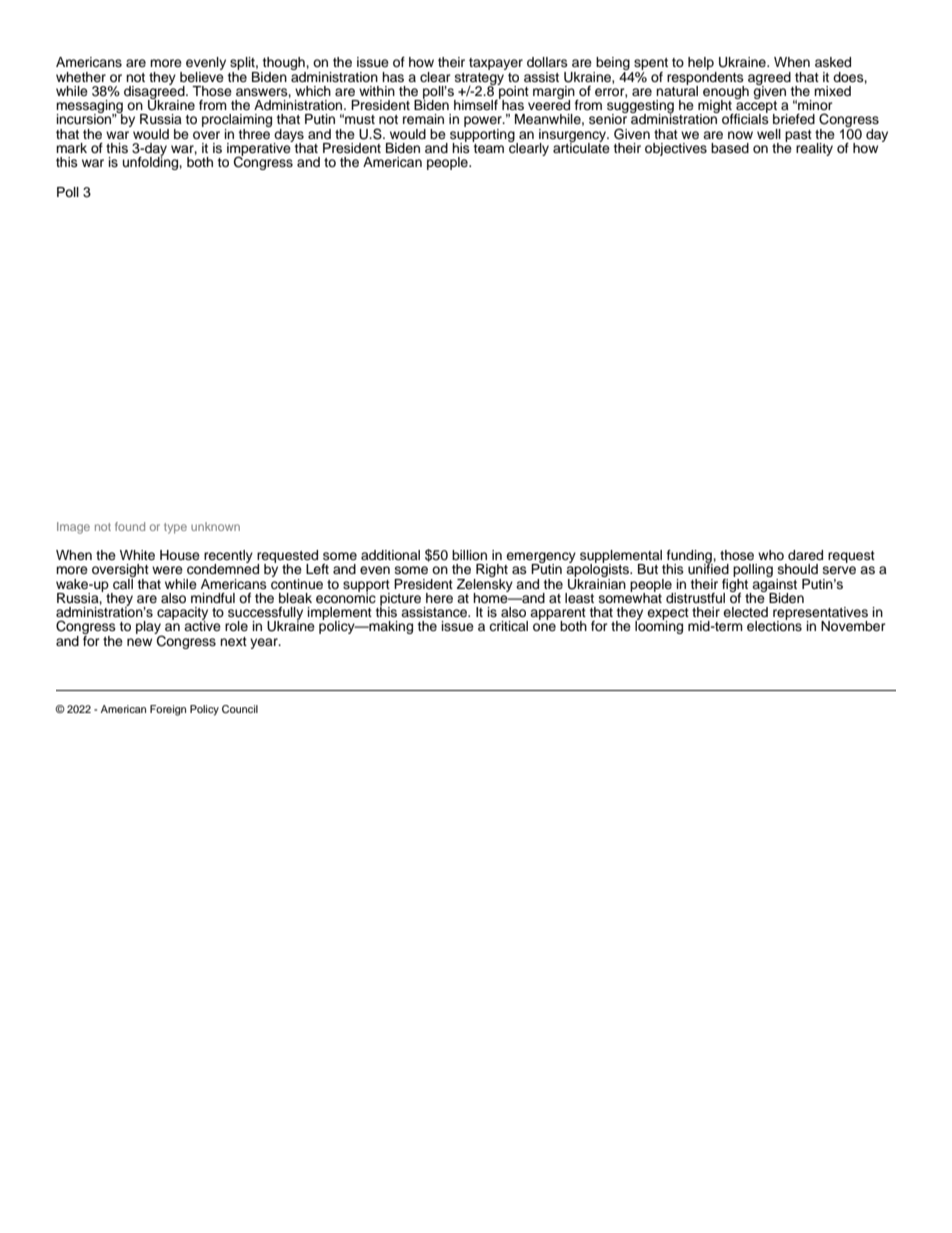  What do you see at coordinates (814, 149) in the image?
I see `reality` at bounding box center [814, 149].
